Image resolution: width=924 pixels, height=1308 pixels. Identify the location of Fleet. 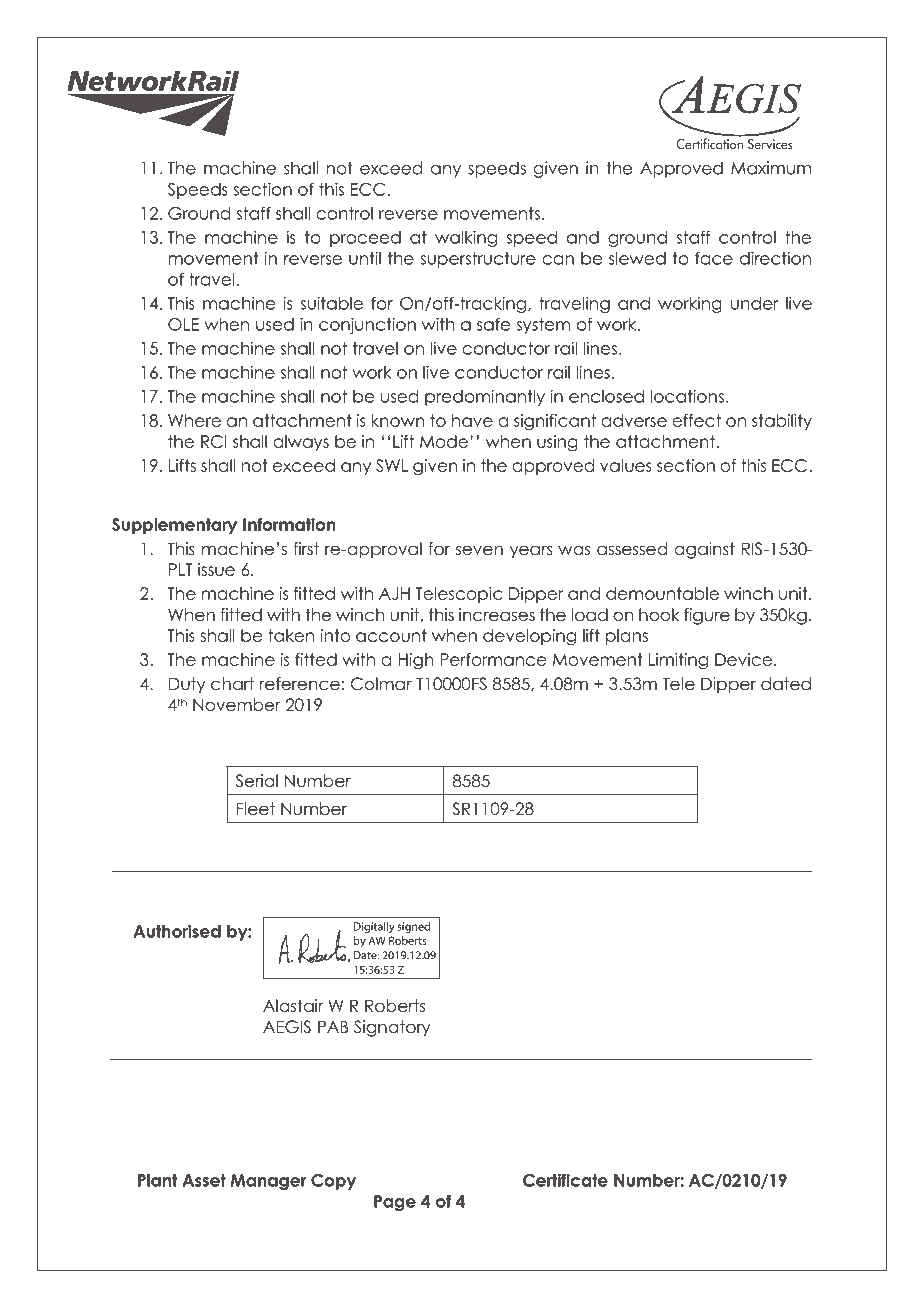
(256, 809).
